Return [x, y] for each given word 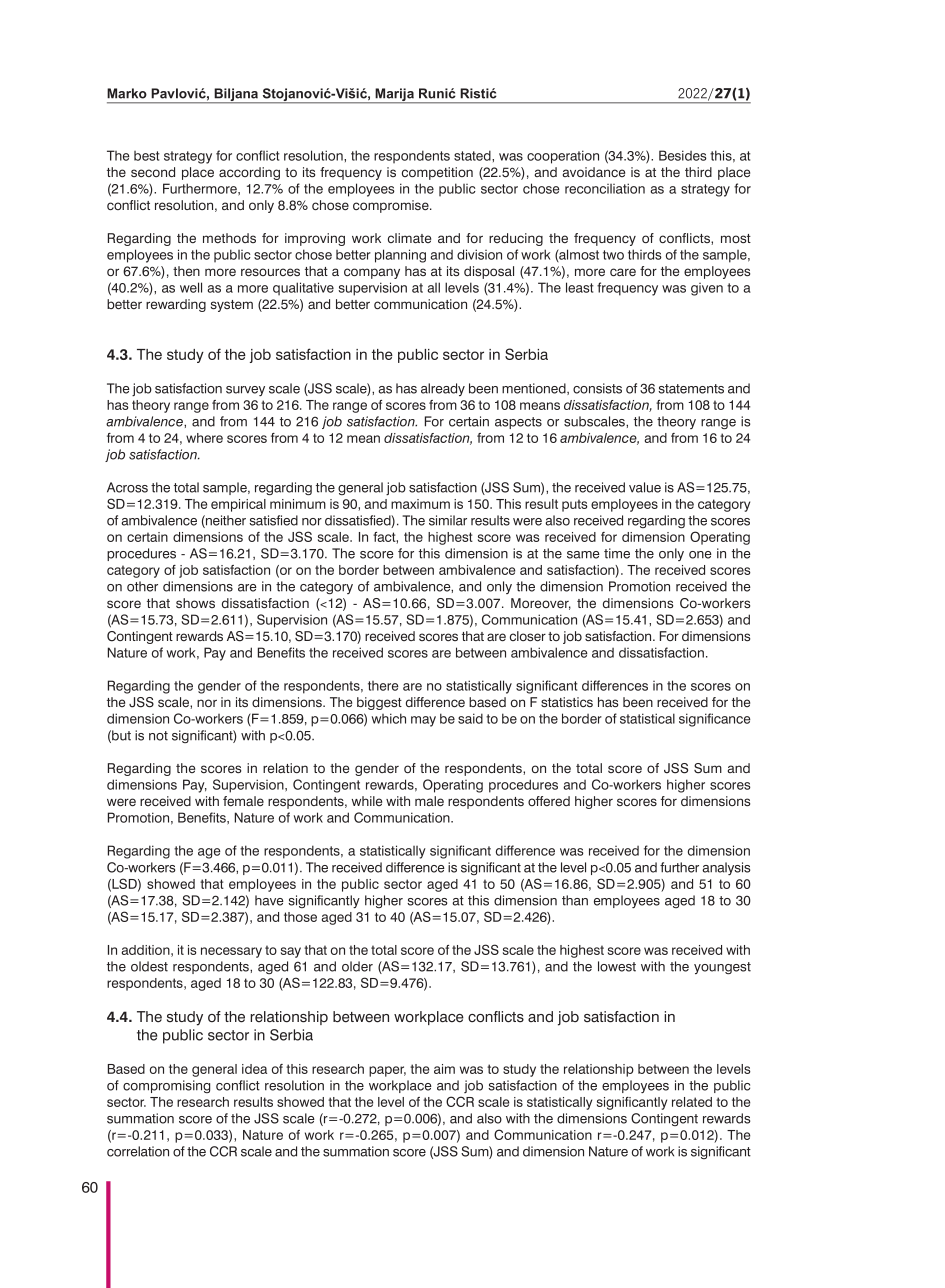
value [645, 487]
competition [437, 173]
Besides [683, 155]
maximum [420, 504]
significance [715, 720]
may [423, 721]
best [147, 156]
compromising [166, 1086]
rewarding [176, 305]
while [366, 801]
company [372, 273]
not [158, 736]
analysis [726, 868]
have [269, 900]
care [623, 272]
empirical [238, 505]
